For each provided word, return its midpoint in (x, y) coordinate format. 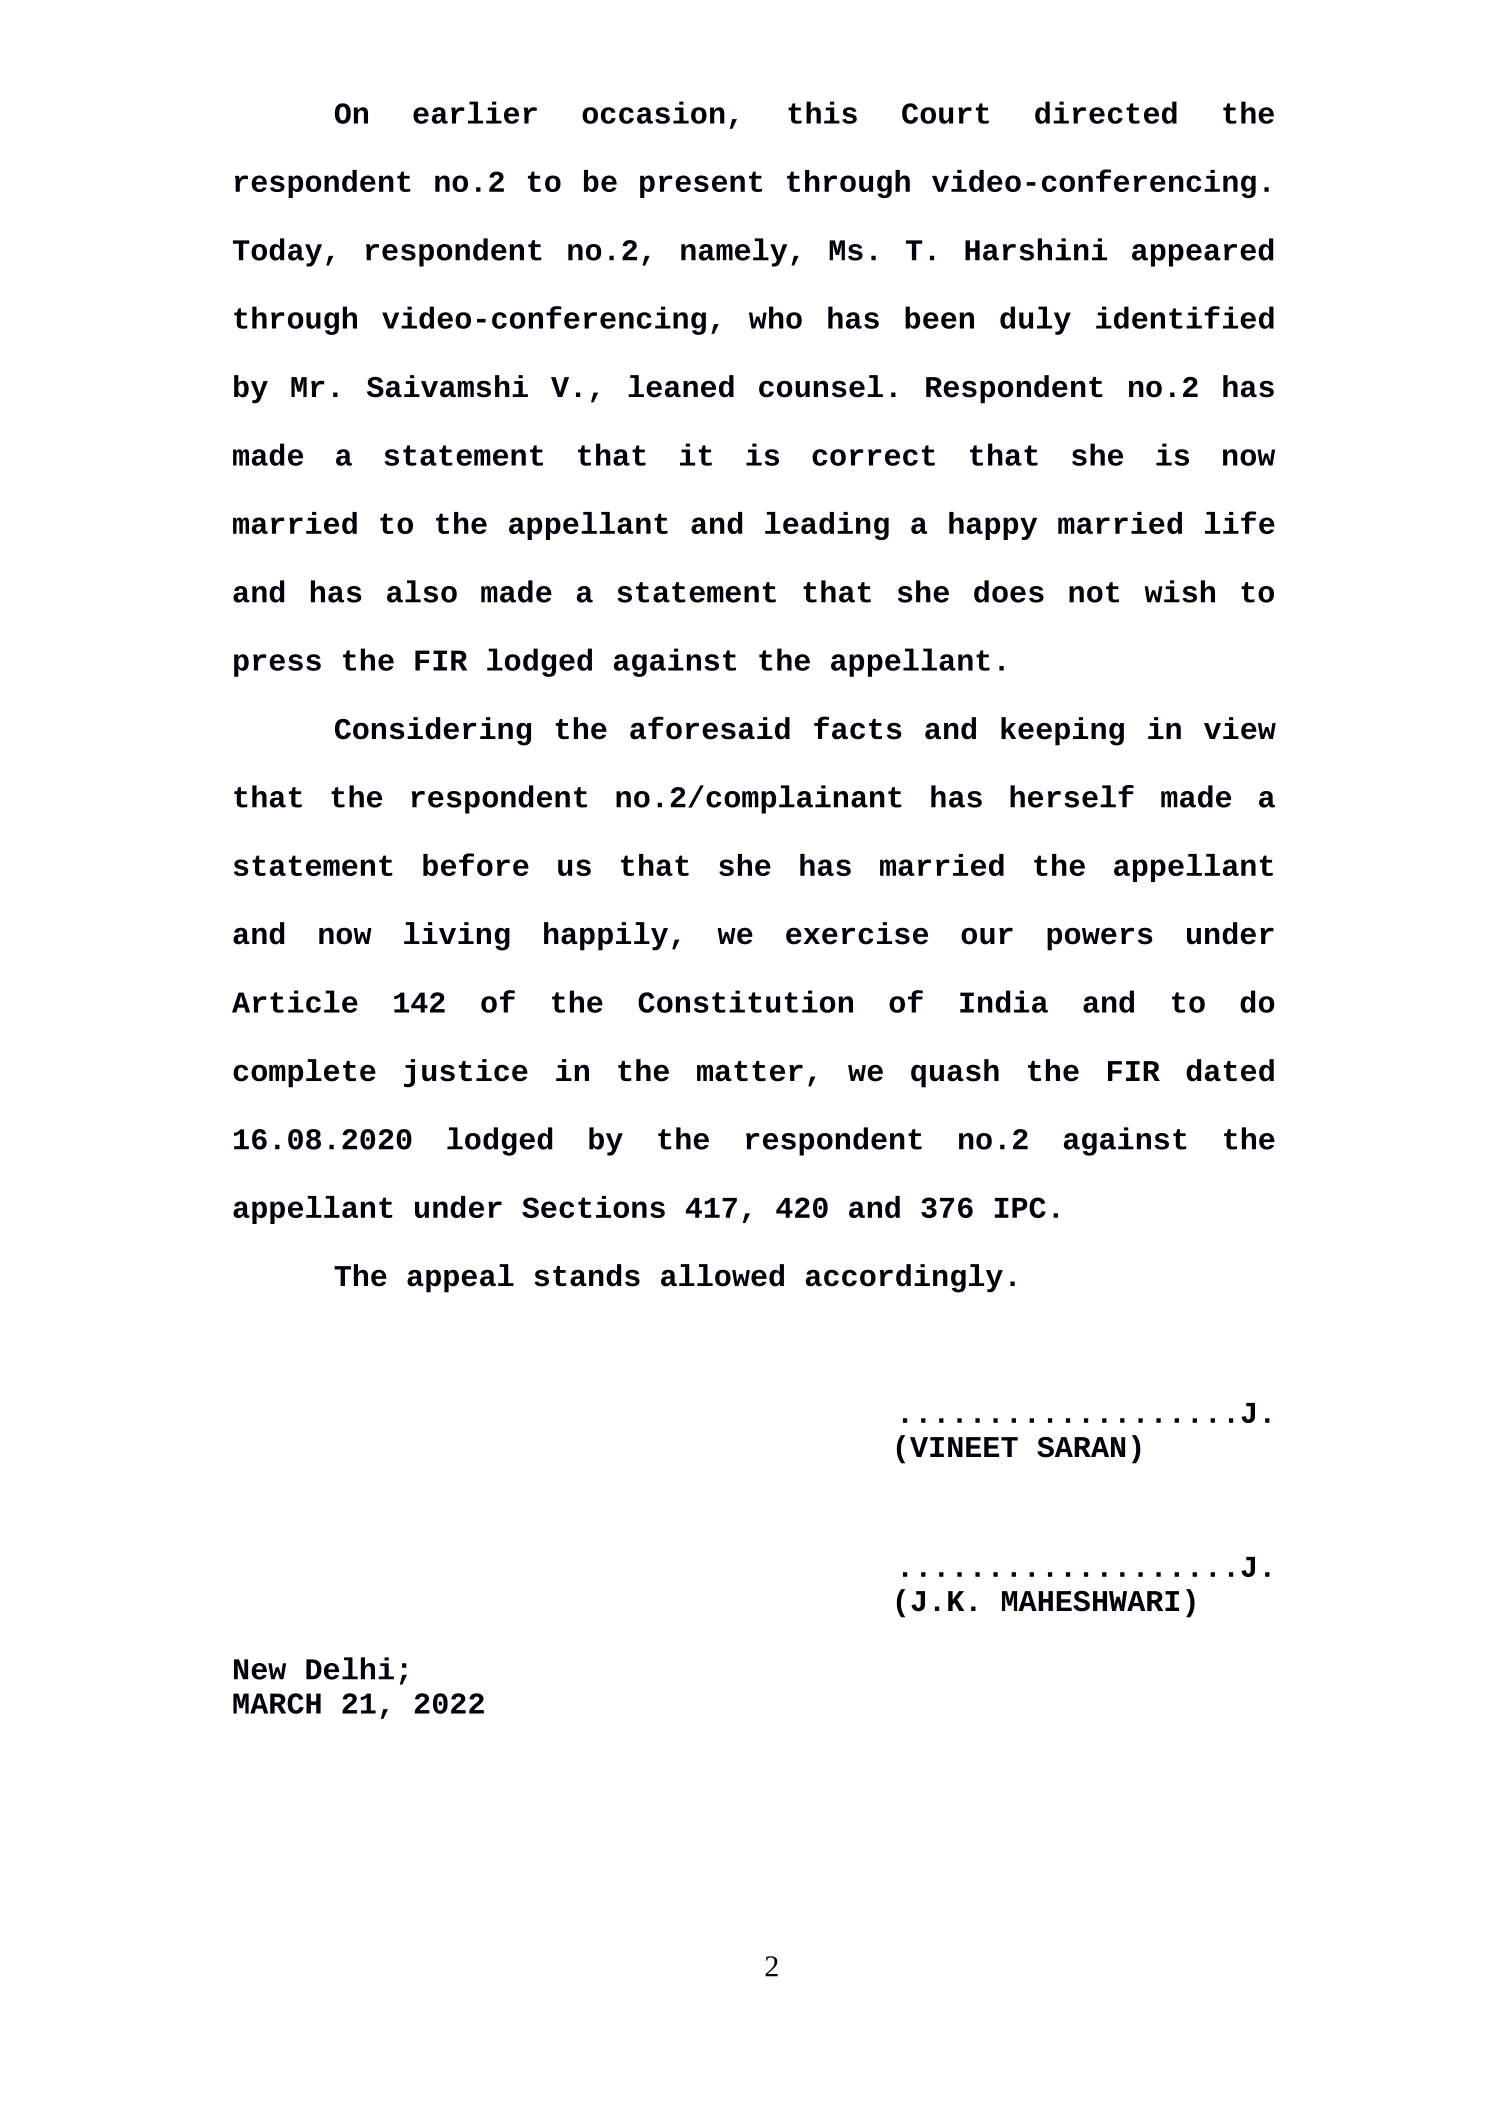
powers (1100, 939)
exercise (857, 933)
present (701, 184)
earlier (475, 112)
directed (1106, 112)
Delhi (350, 1668)
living (457, 936)
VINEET (964, 1447)
